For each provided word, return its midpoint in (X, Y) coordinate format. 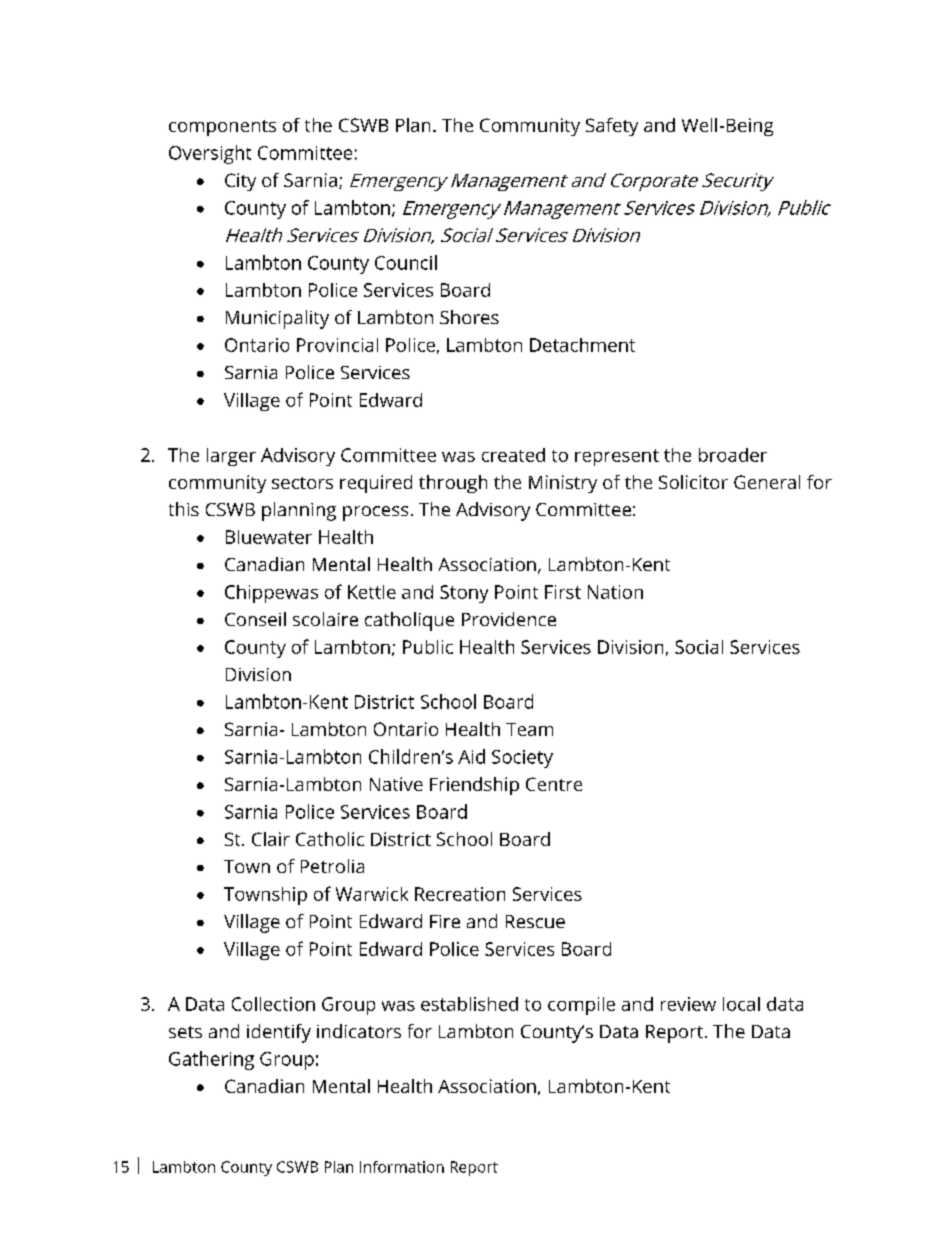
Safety (612, 127)
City (240, 182)
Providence (509, 619)
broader (733, 455)
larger (231, 457)
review (688, 1004)
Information (402, 1167)
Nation (615, 592)
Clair (271, 839)
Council (406, 262)
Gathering (211, 1060)
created (513, 455)
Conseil (255, 619)
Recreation (460, 894)
